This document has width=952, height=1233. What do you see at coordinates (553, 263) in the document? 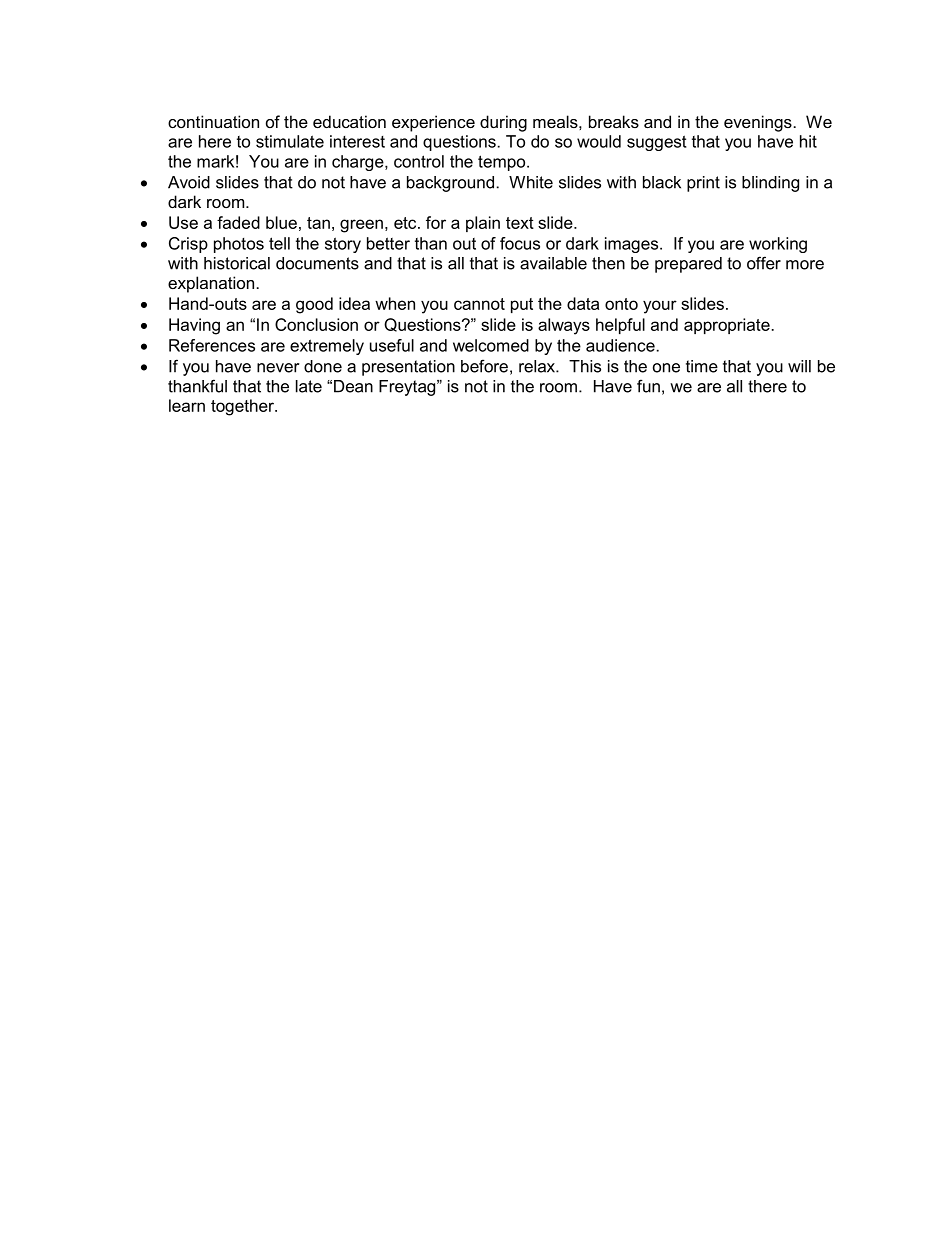
I see `available` at bounding box center [553, 263].
